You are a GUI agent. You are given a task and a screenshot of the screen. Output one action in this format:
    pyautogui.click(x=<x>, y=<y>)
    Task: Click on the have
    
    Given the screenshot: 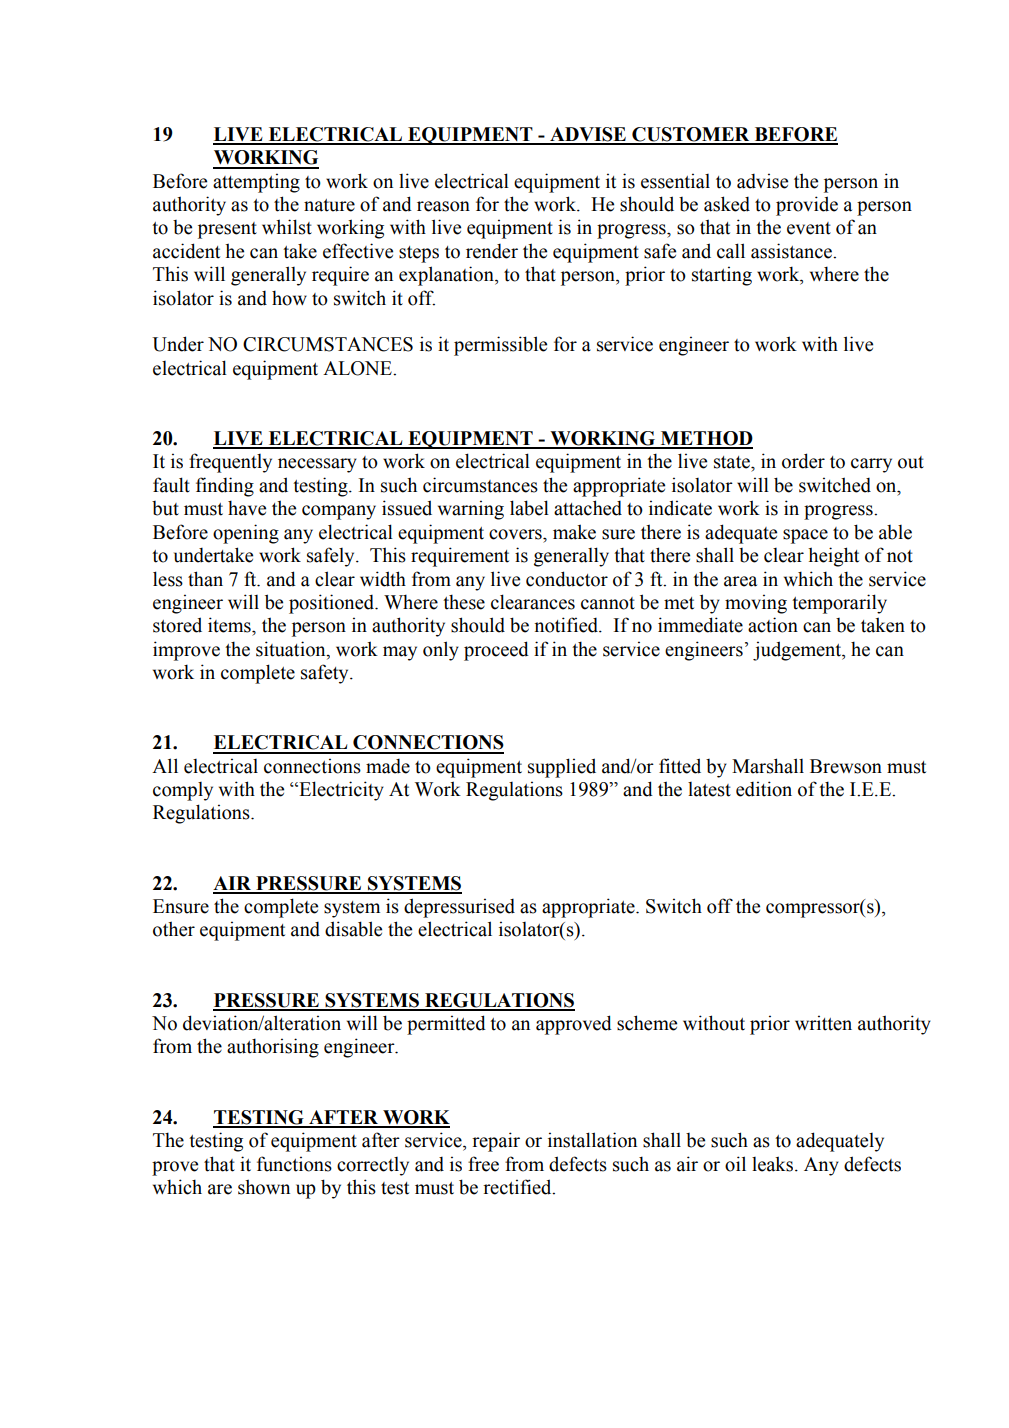 What is the action you would take?
    pyautogui.click(x=247, y=508)
